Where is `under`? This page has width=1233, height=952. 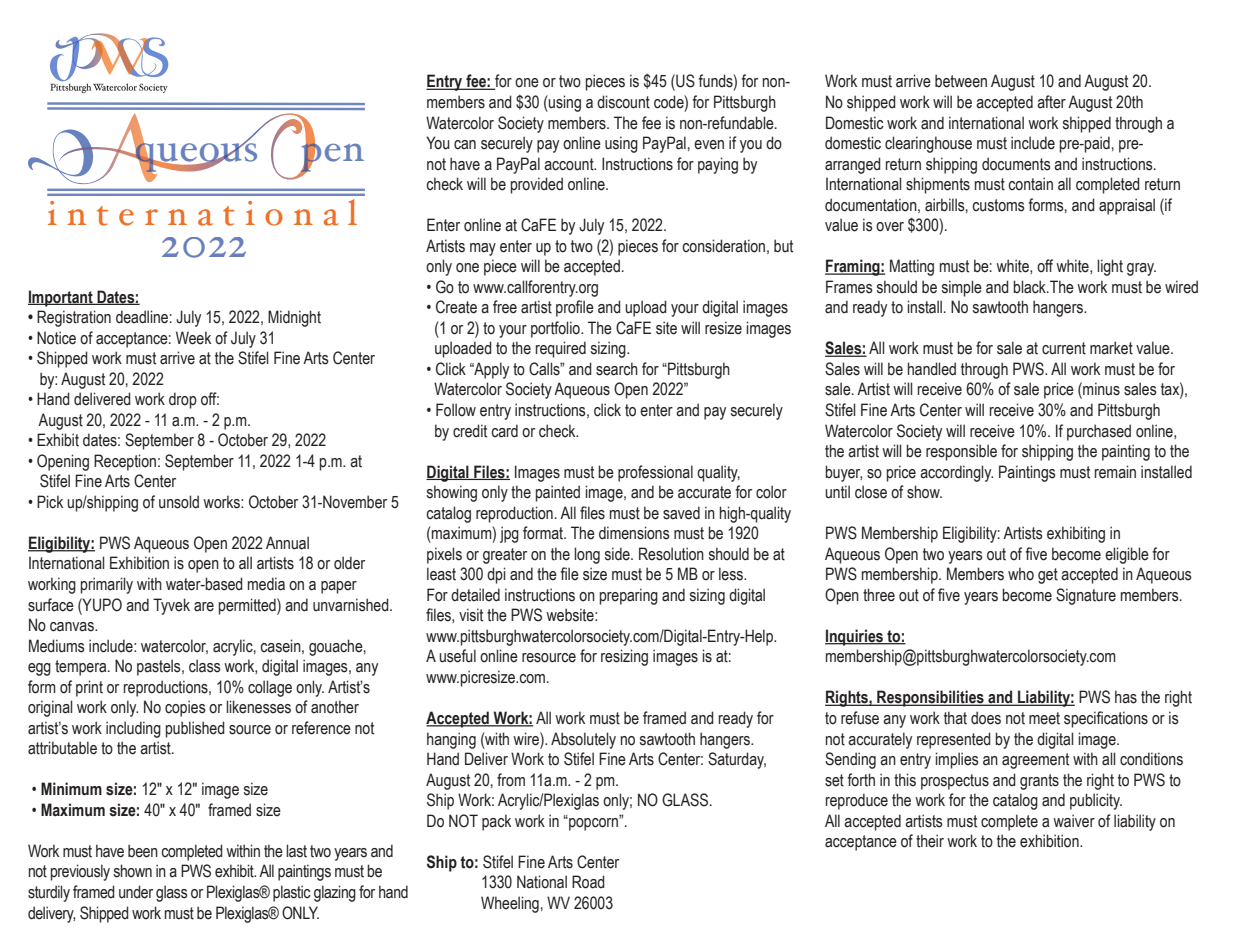 under is located at coordinates (136, 892).
